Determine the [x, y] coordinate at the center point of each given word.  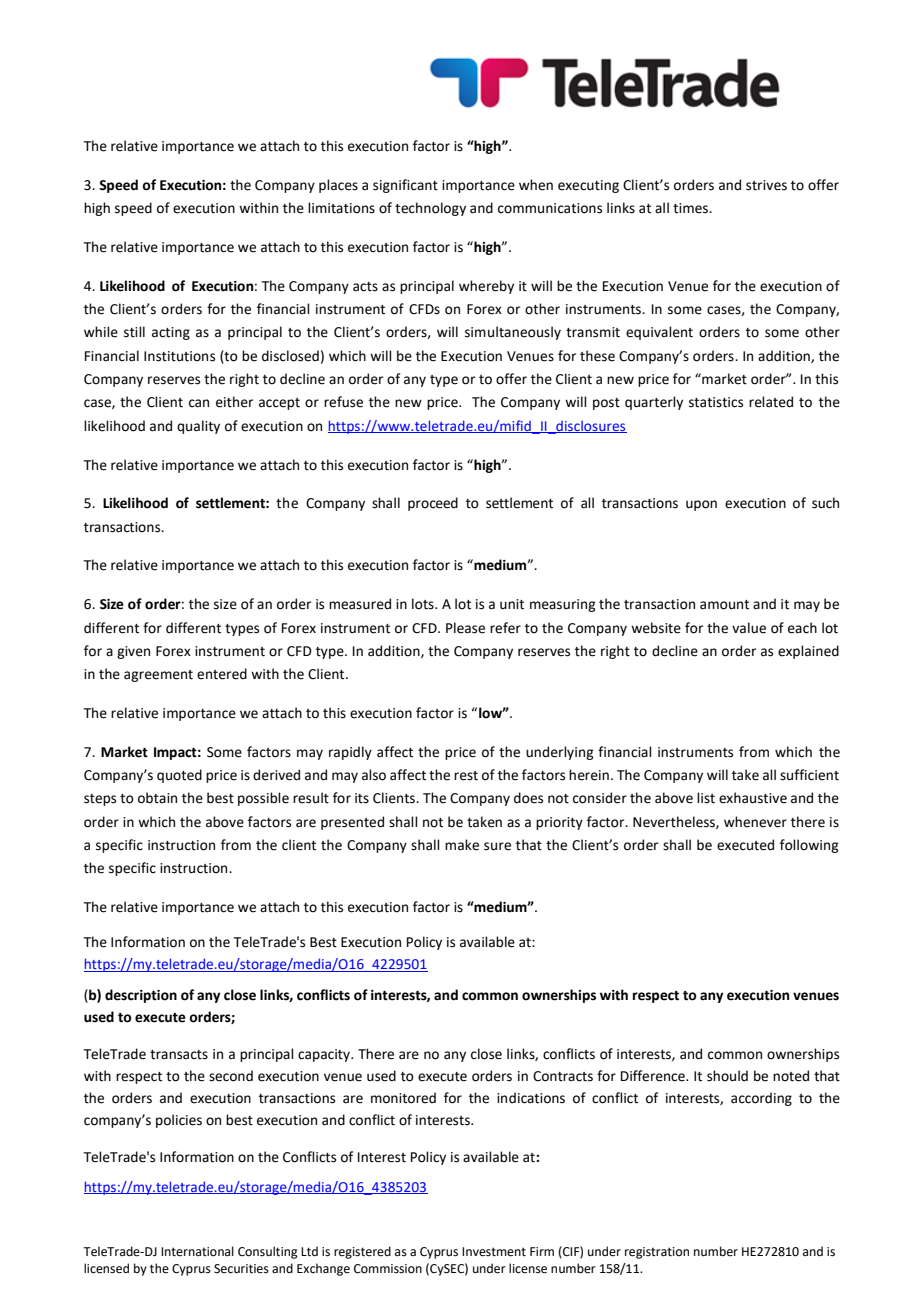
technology [430, 209]
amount [724, 605]
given [133, 652]
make [462, 845]
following [809, 846]
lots [424, 604]
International [197, 1251]
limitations [341, 208]
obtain [157, 798]
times [692, 208]
